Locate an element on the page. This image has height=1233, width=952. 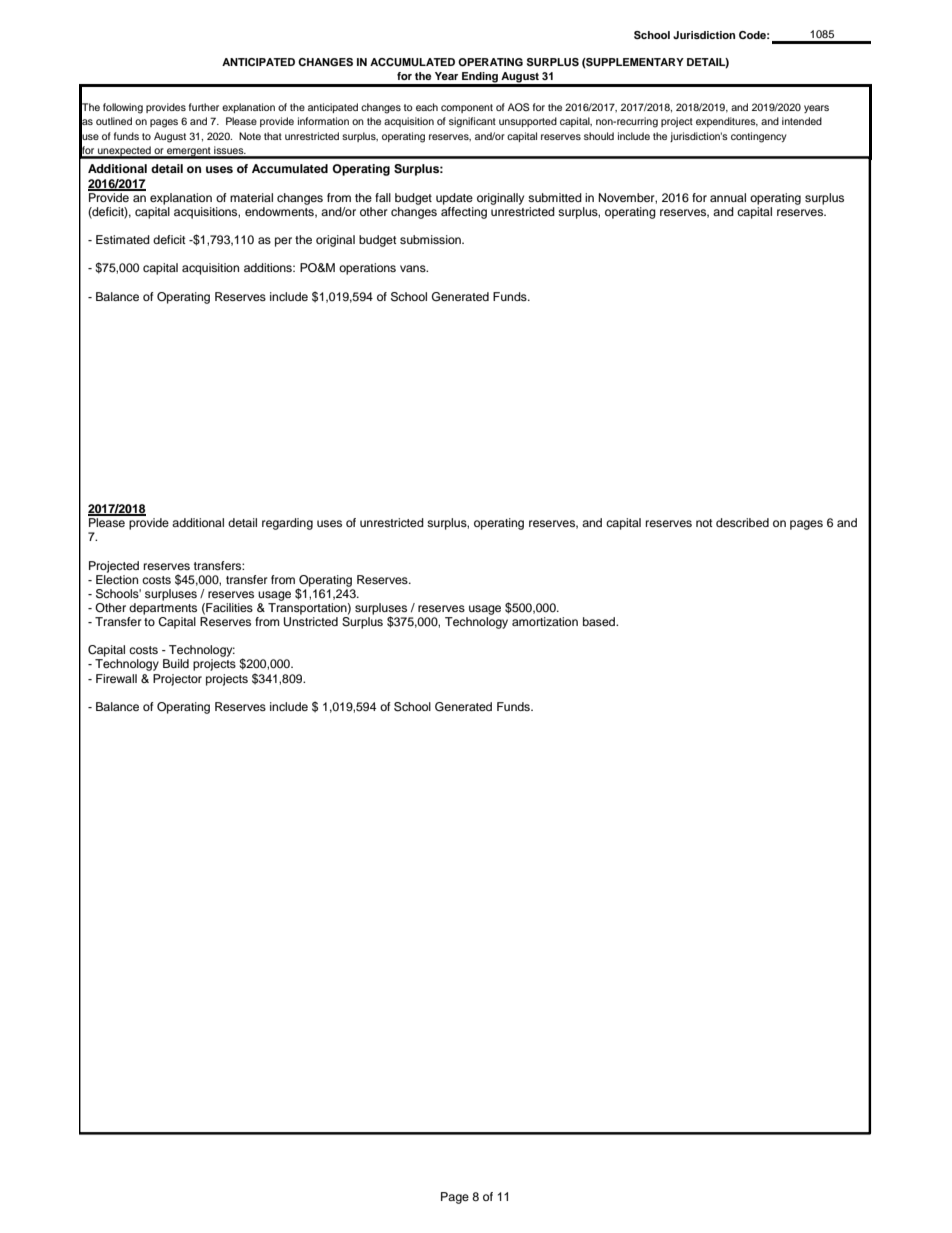
annual is located at coordinates (728, 197).
